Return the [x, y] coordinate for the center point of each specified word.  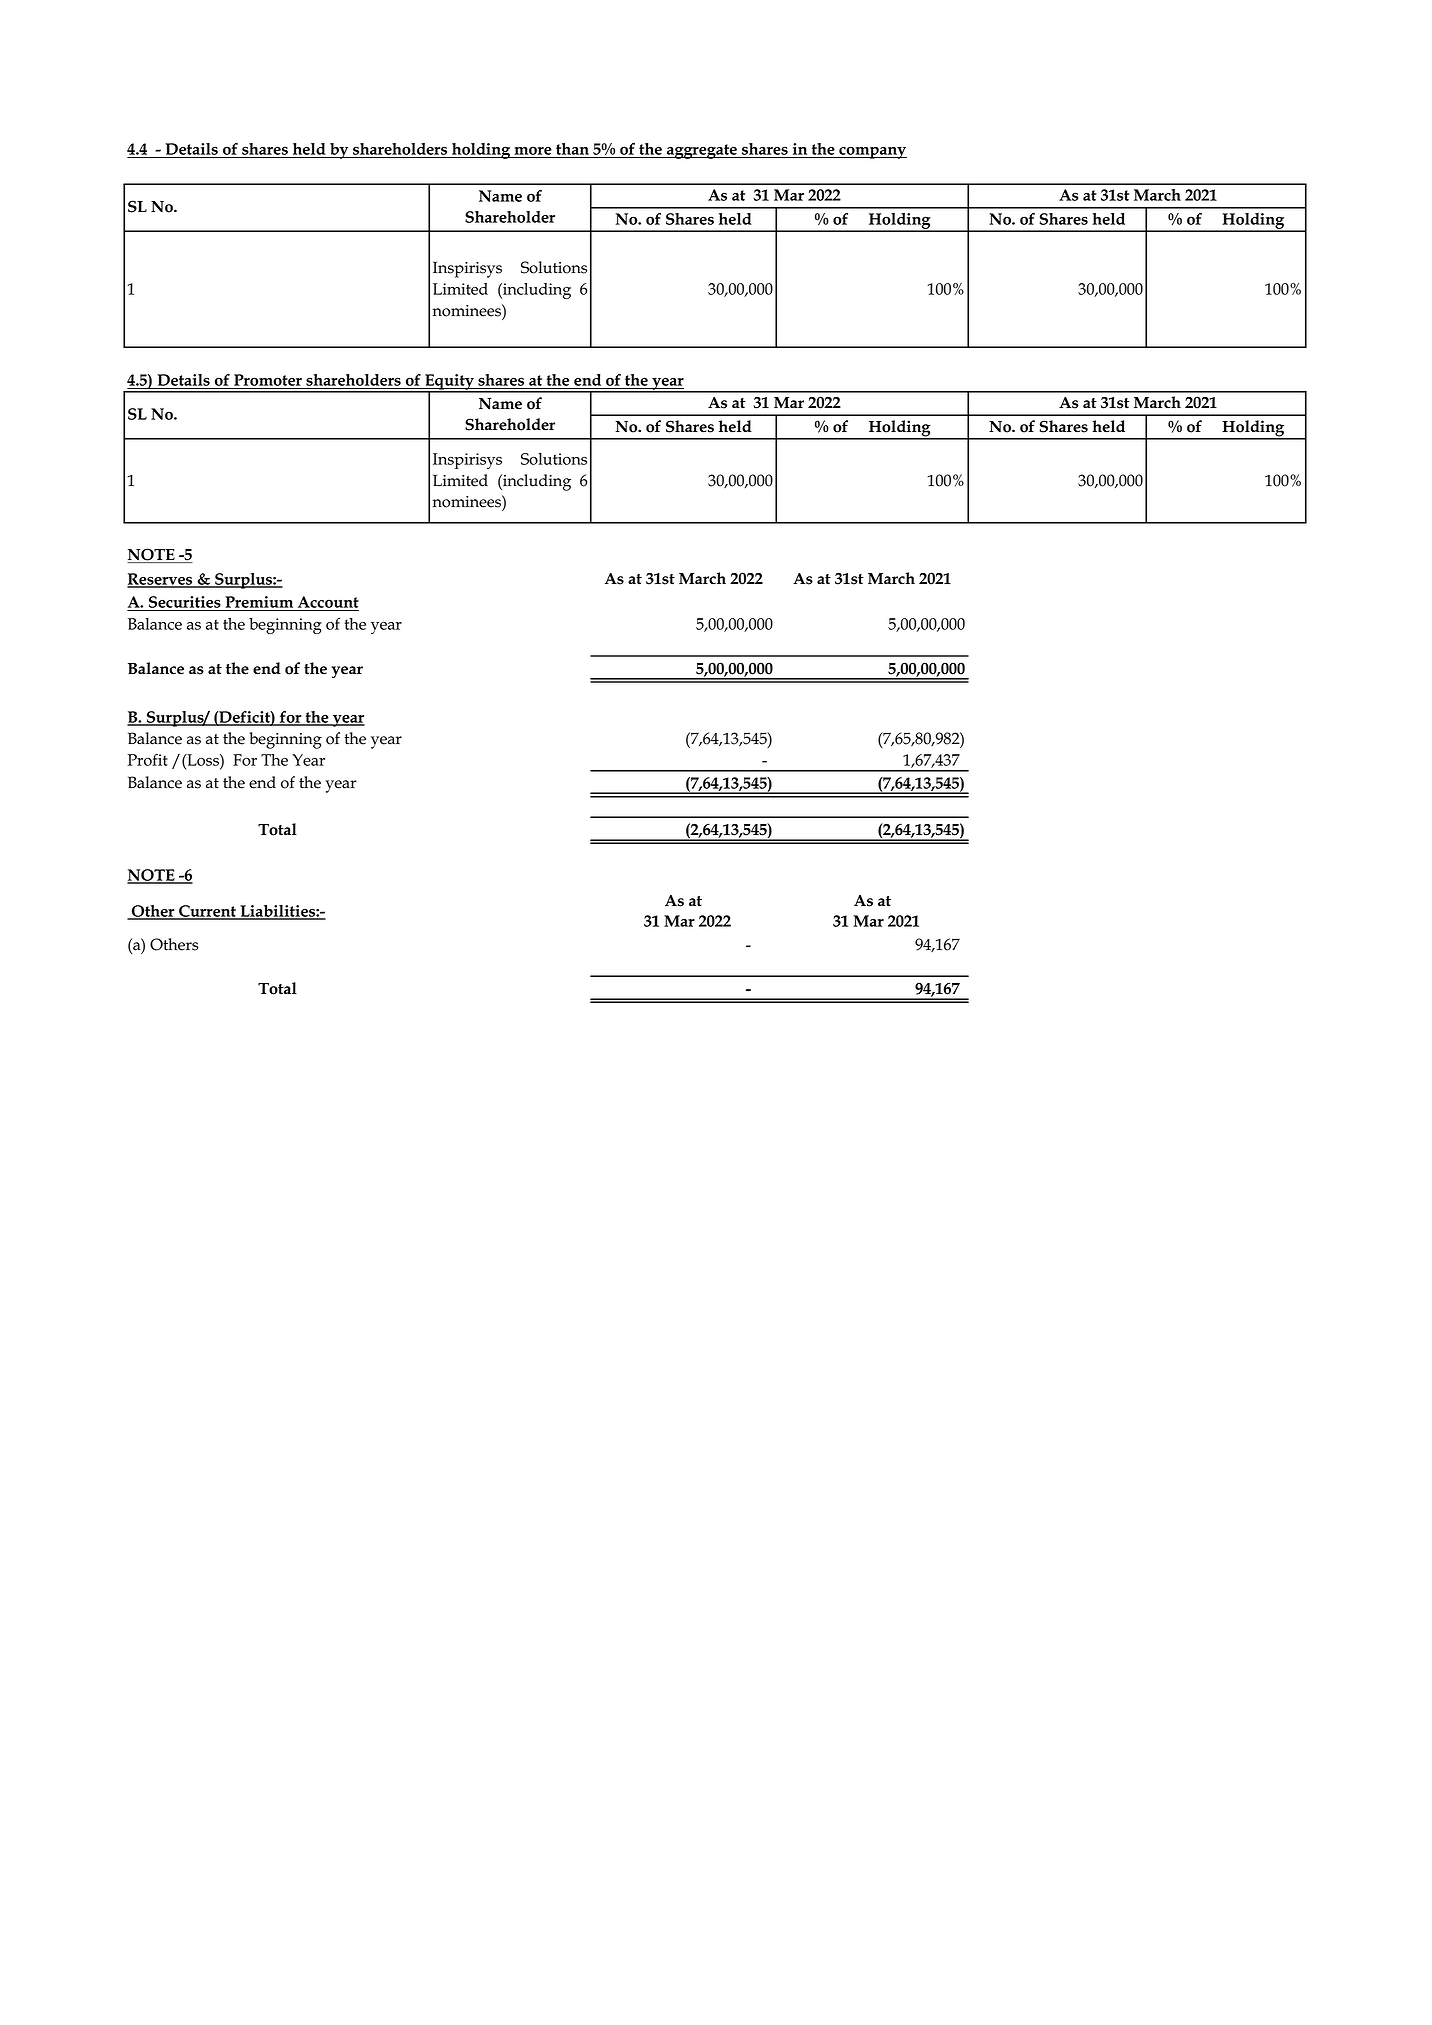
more [533, 152]
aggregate [702, 151]
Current [207, 912]
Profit [148, 759]
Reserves [161, 580]
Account [327, 603]
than [572, 150]
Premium [259, 603]
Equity [449, 383]
